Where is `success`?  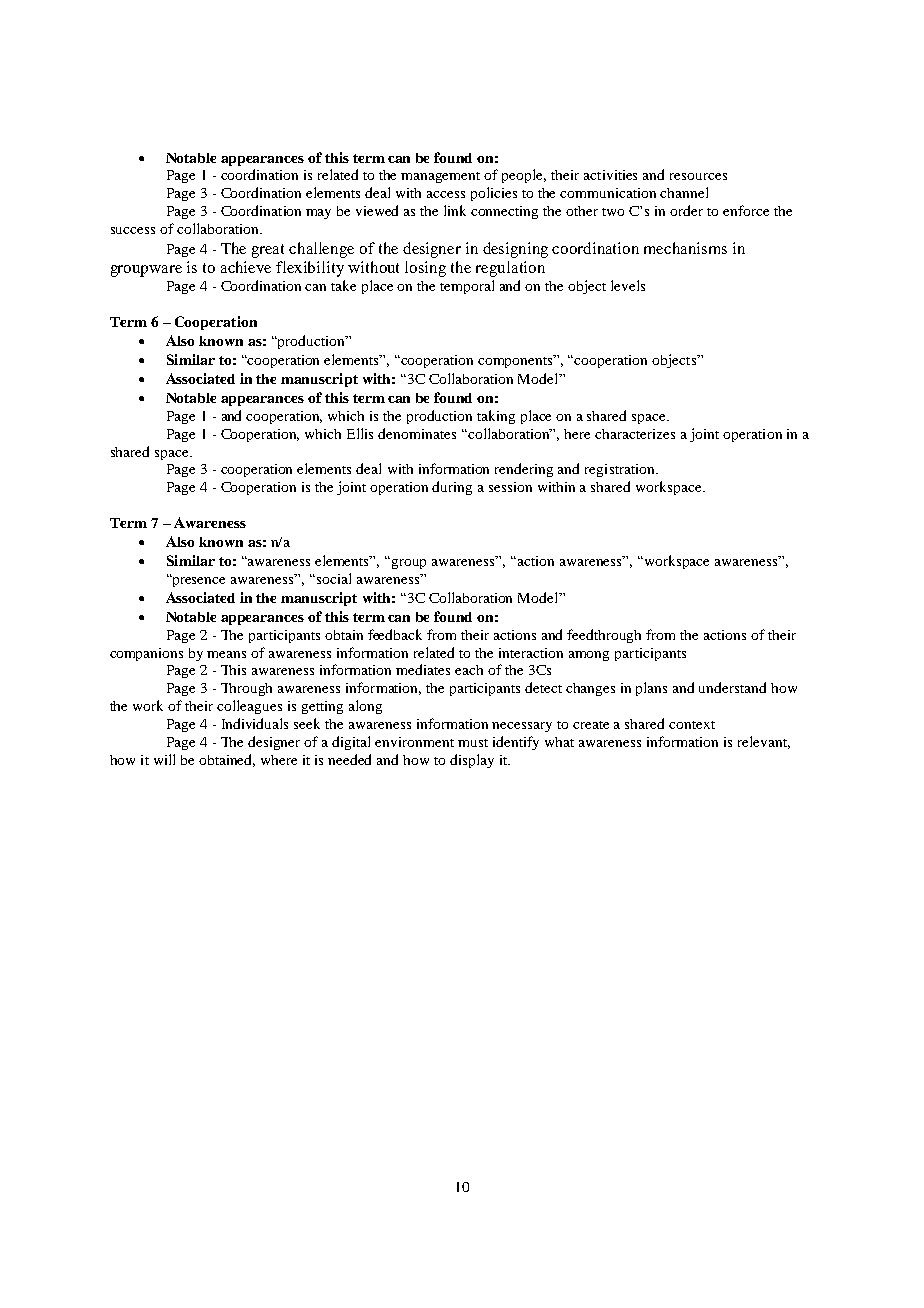
success is located at coordinates (133, 230).
